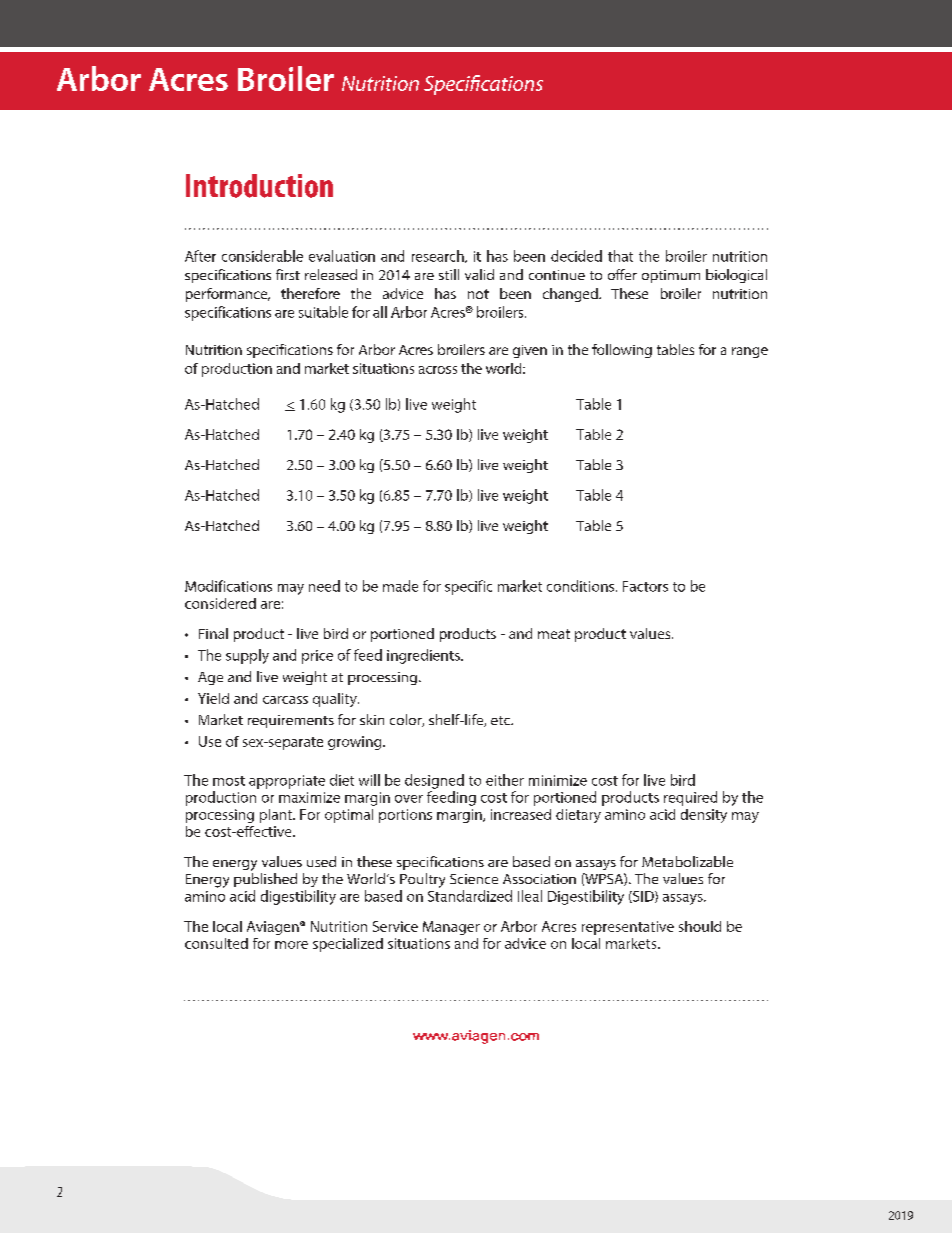 This screenshot has height=1233, width=952. Describe the element at coordinates (700, 926) in the screenshot. I see `should` at that location.
